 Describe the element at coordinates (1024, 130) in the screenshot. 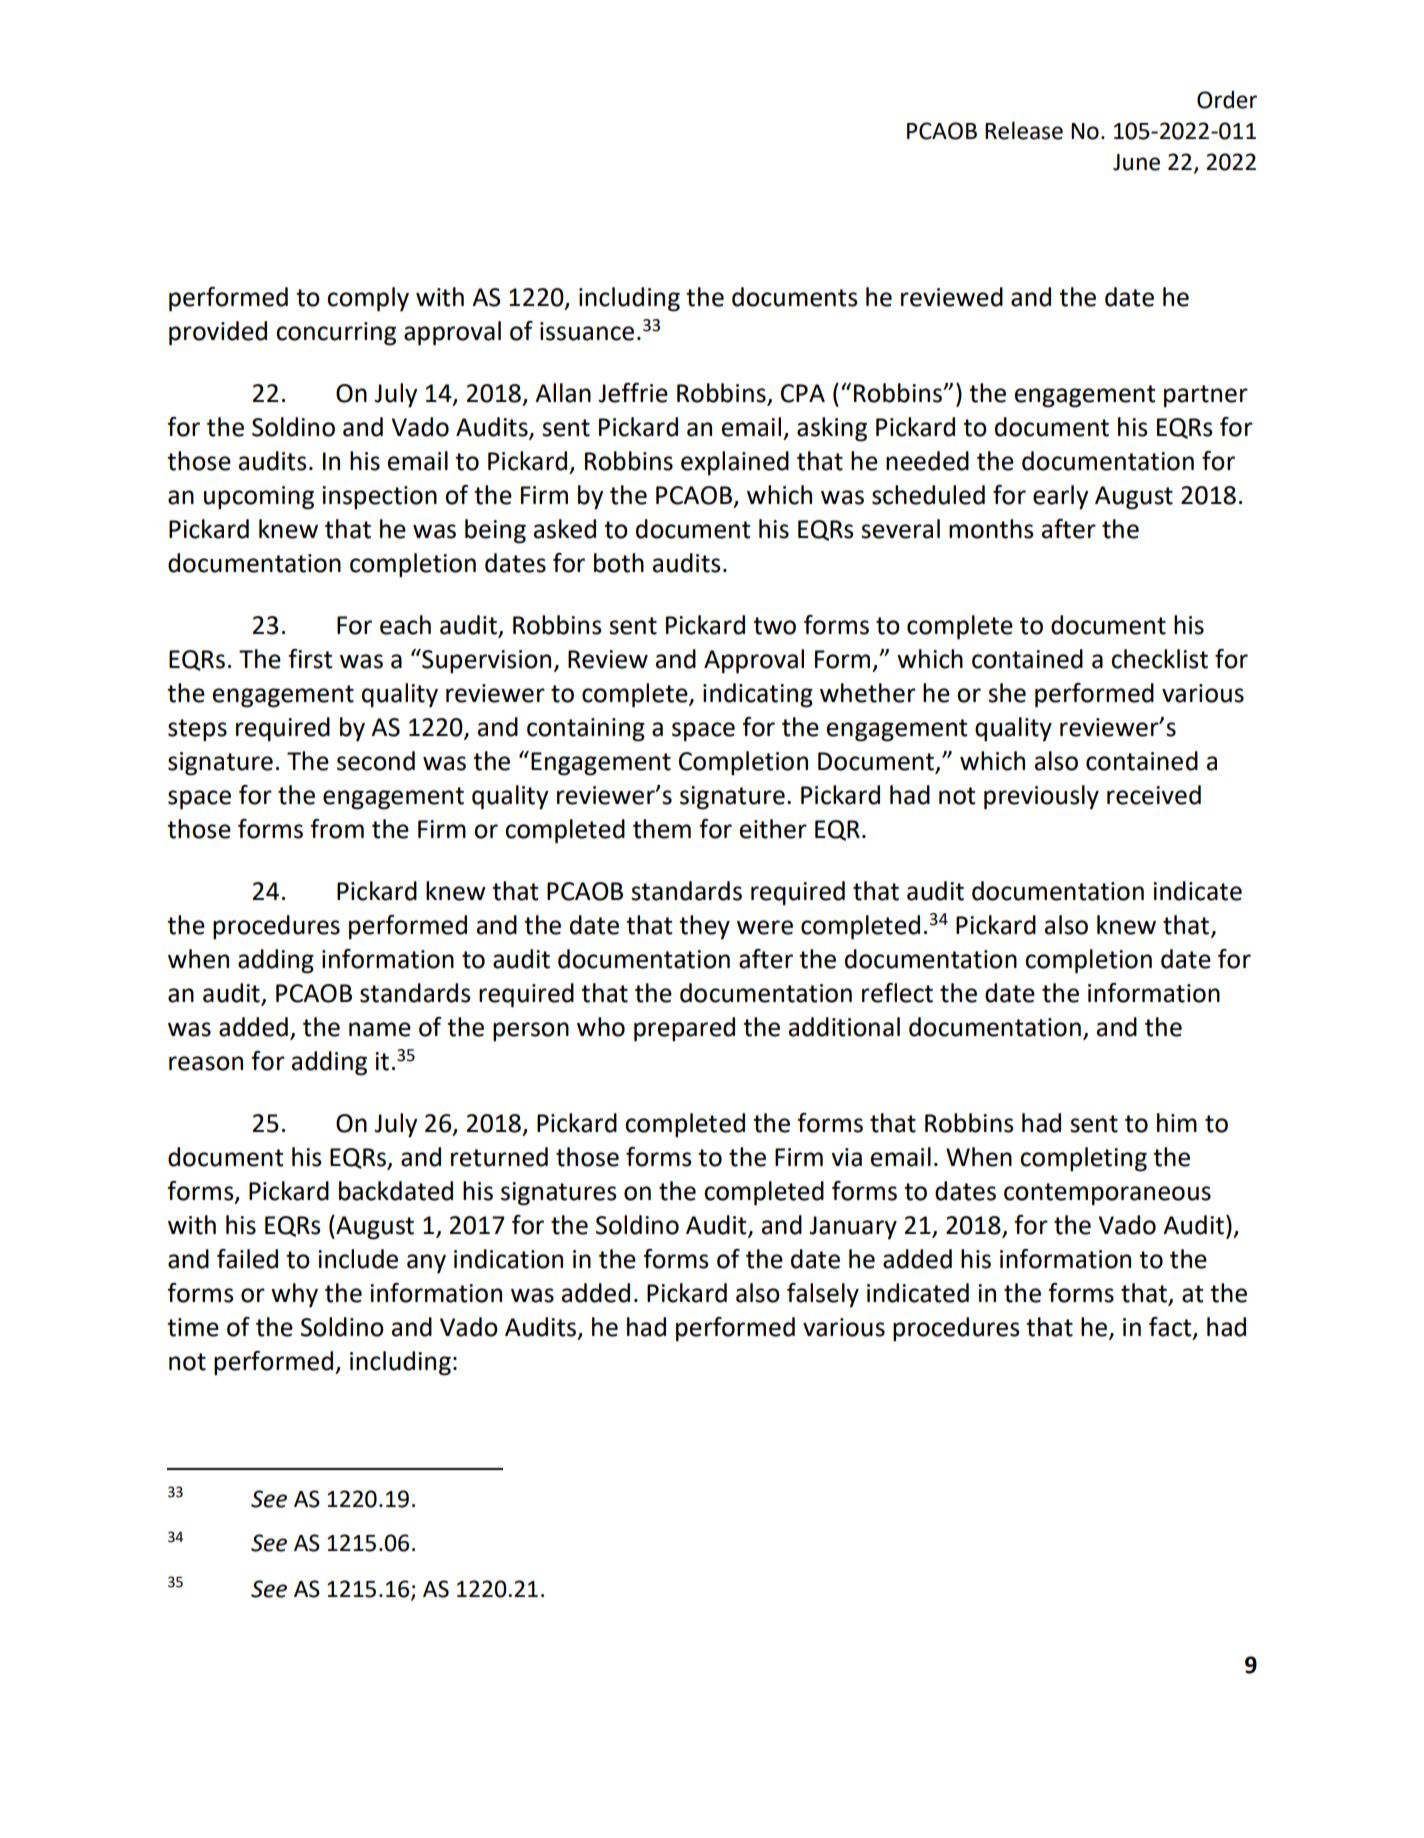

I see `Release` at that location.
